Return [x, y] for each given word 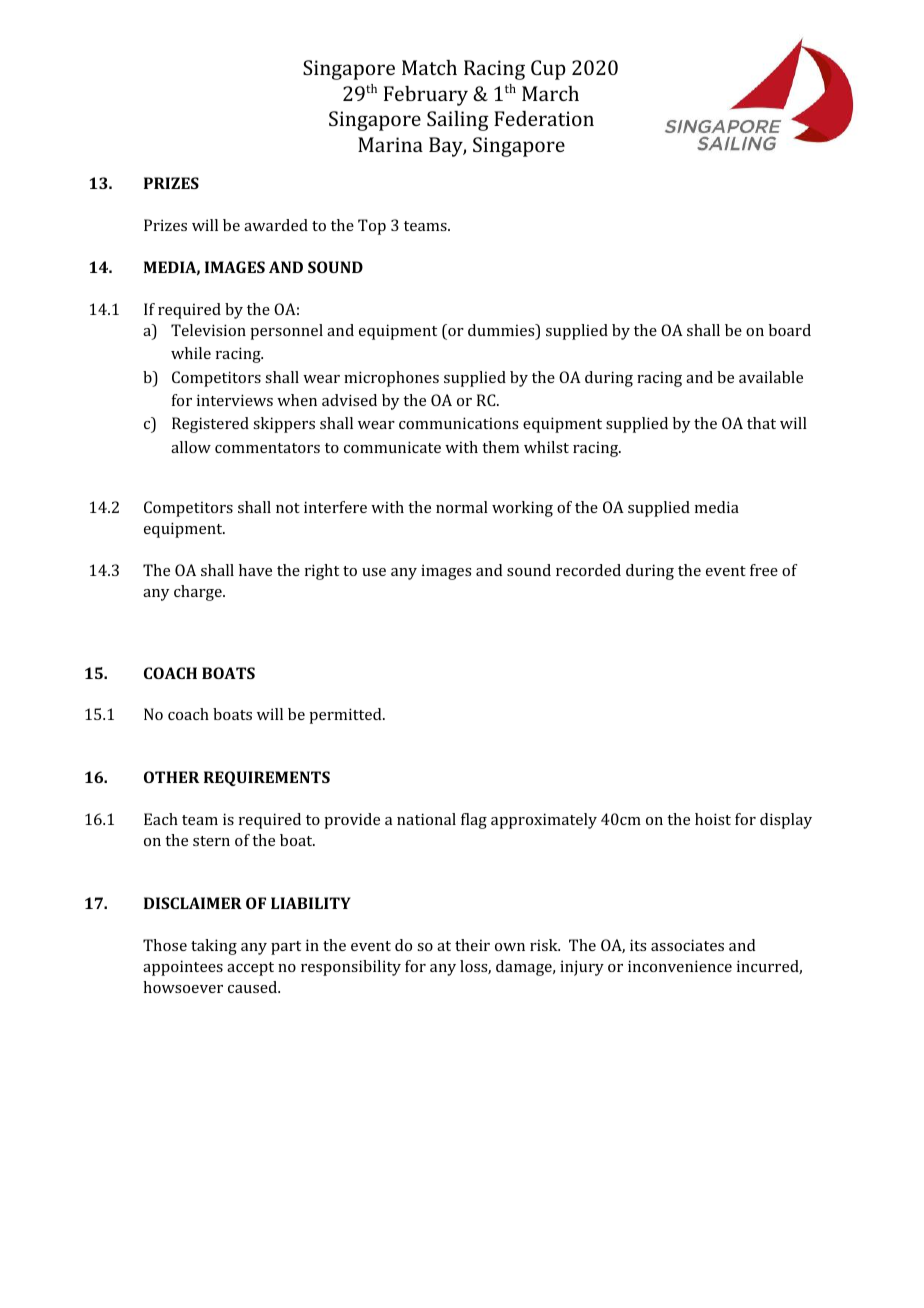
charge [199, 593]
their [472, 945]
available [771, 377]
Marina [390, 144]
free [764, 570]
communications [458, 423]
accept [250, 969]
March [550, 93]
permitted [346, 716]
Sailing [458, 121]
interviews [235, 400]
